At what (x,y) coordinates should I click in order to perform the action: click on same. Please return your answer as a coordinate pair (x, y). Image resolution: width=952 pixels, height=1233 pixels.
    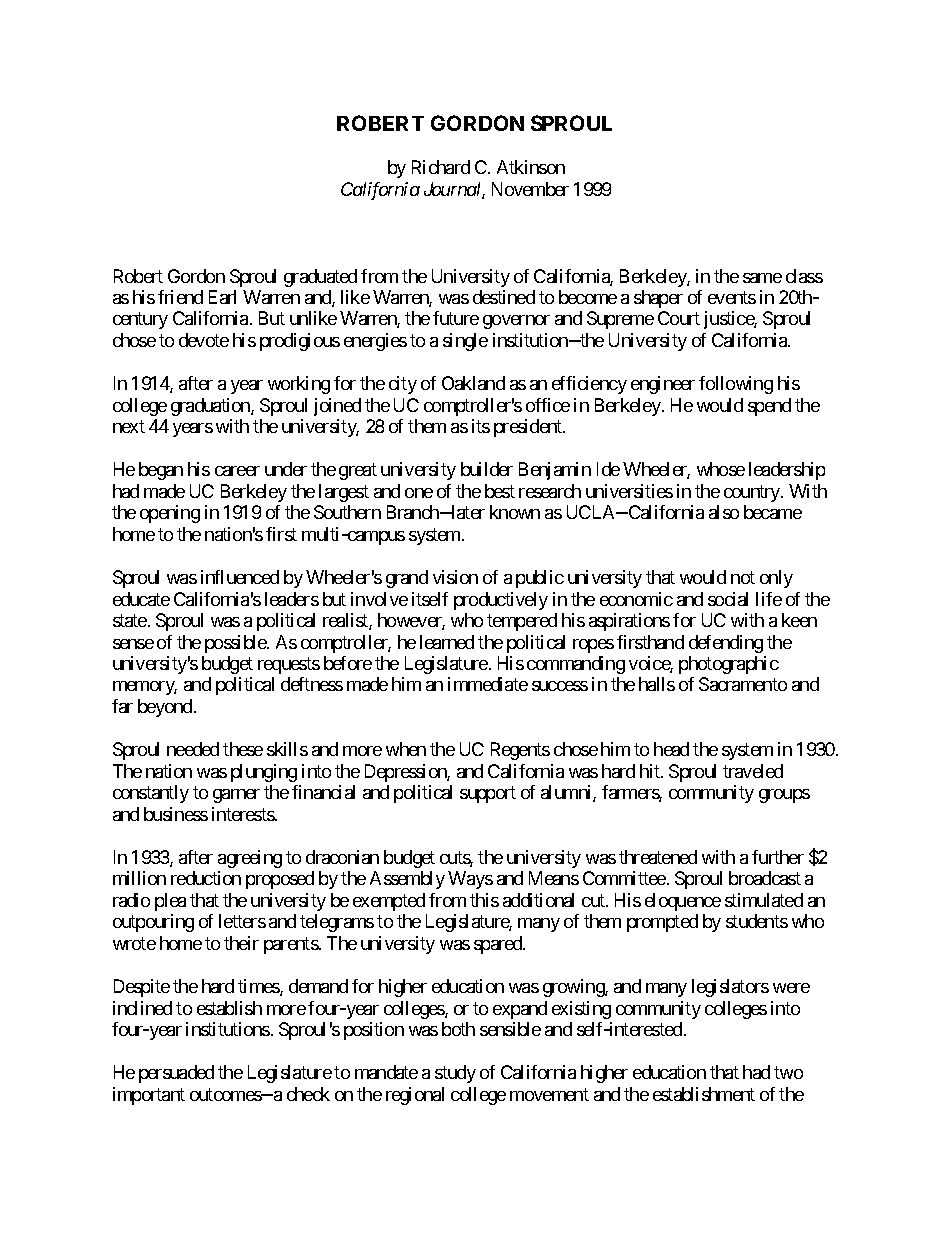
    Looking at the image, I should click on (762, 278).
